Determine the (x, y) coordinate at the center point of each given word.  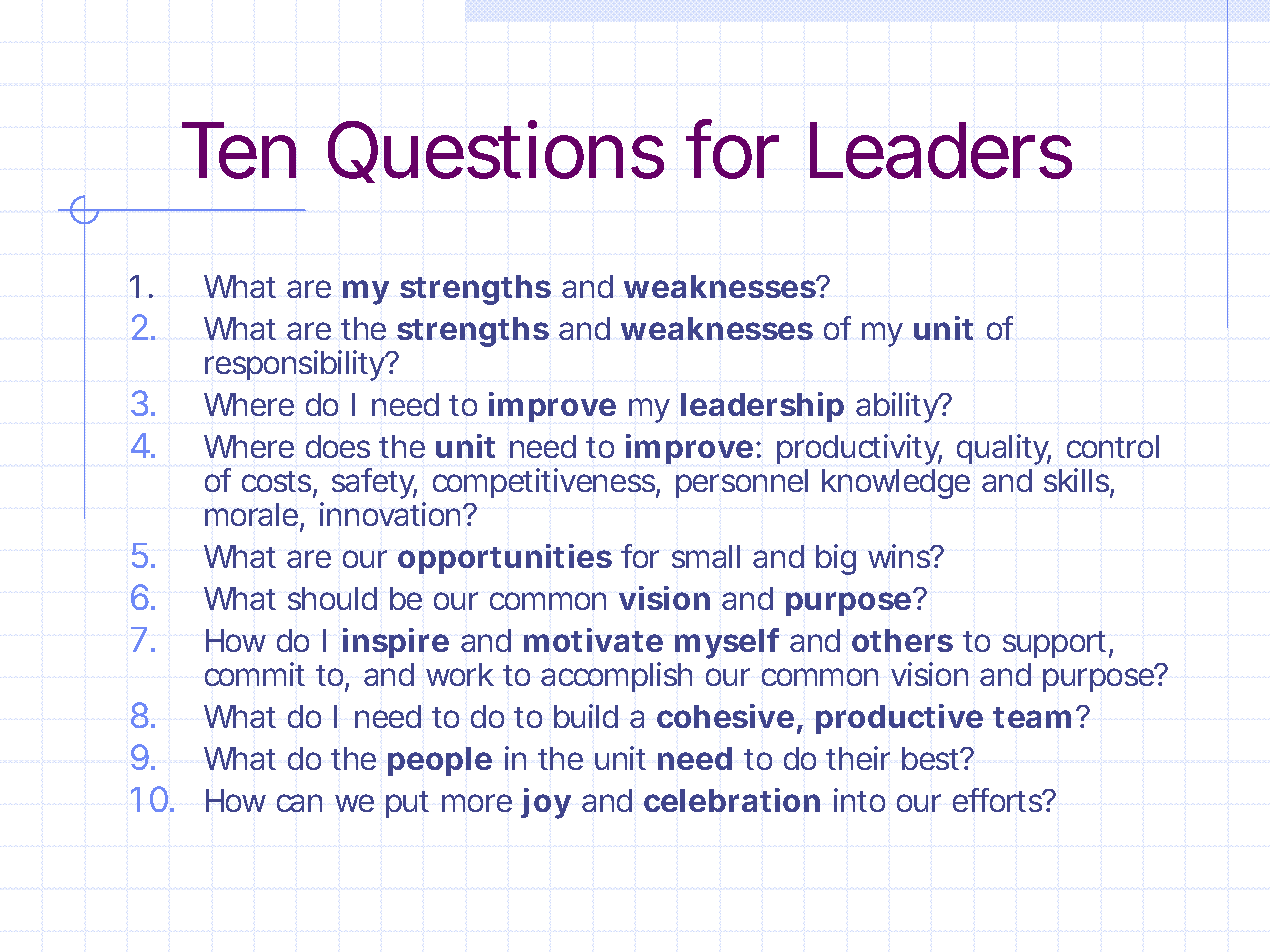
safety (374, 483)
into (859, 800)
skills (1079, 481)
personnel (742, 483)
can (299, 803)
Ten (239, 150)
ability (899, 407)
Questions (496, 151)
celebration (732, 800)
